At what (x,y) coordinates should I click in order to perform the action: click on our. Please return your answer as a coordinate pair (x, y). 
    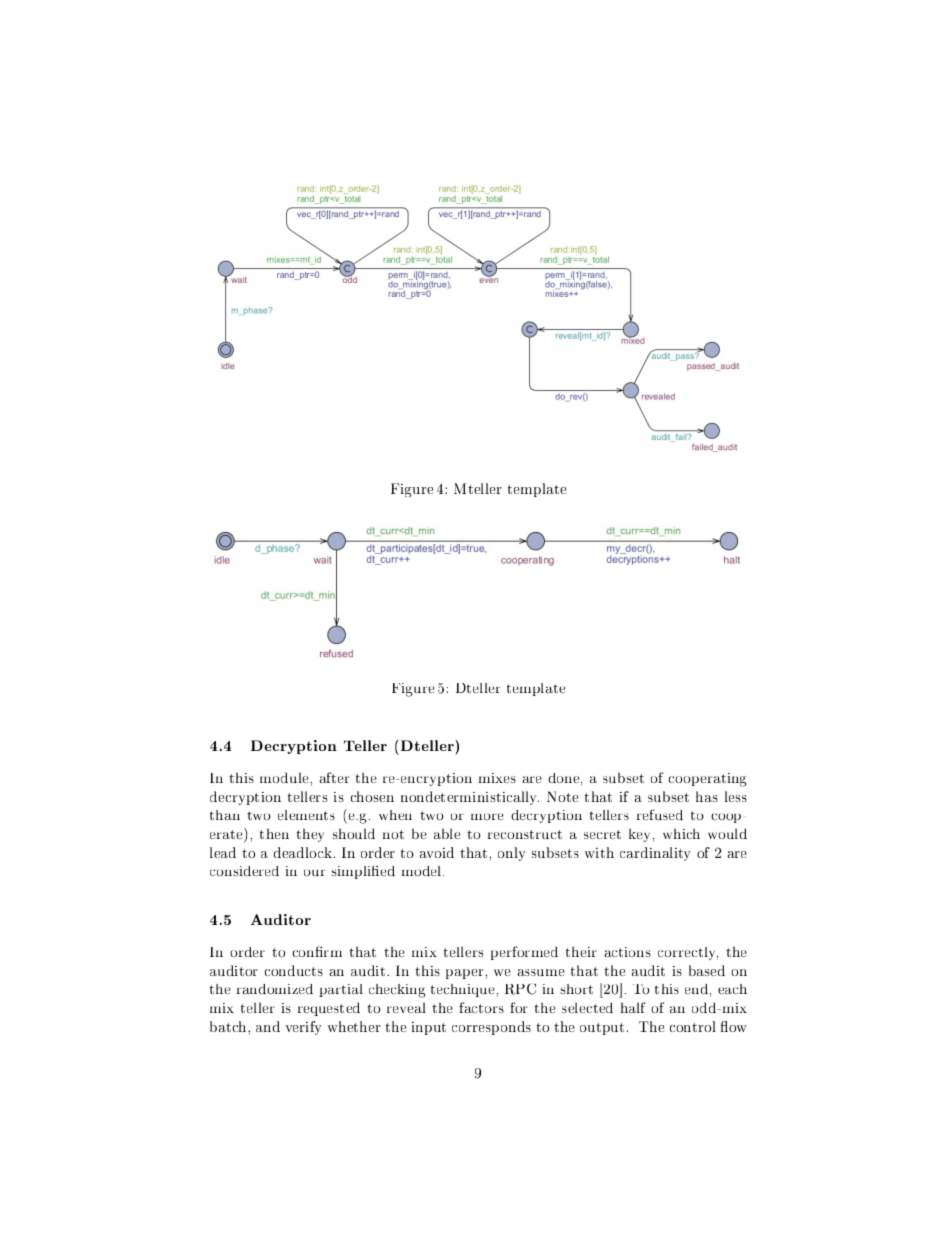
    Looking at the image, I should click on (315, 873).
